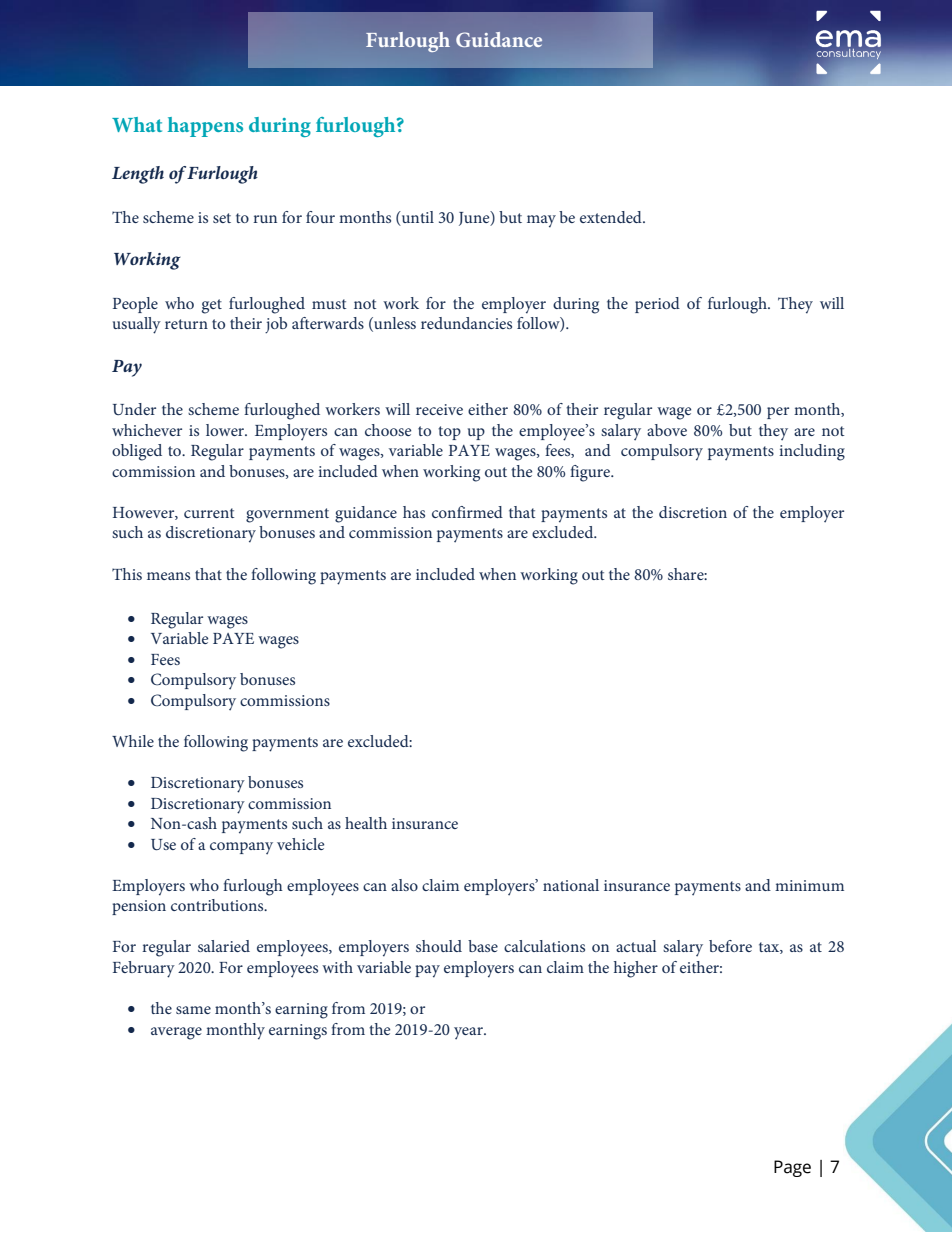  What do you see at coordinates (218, 905) in the image?
I see `contributions` at bounding box center [218, 905].
